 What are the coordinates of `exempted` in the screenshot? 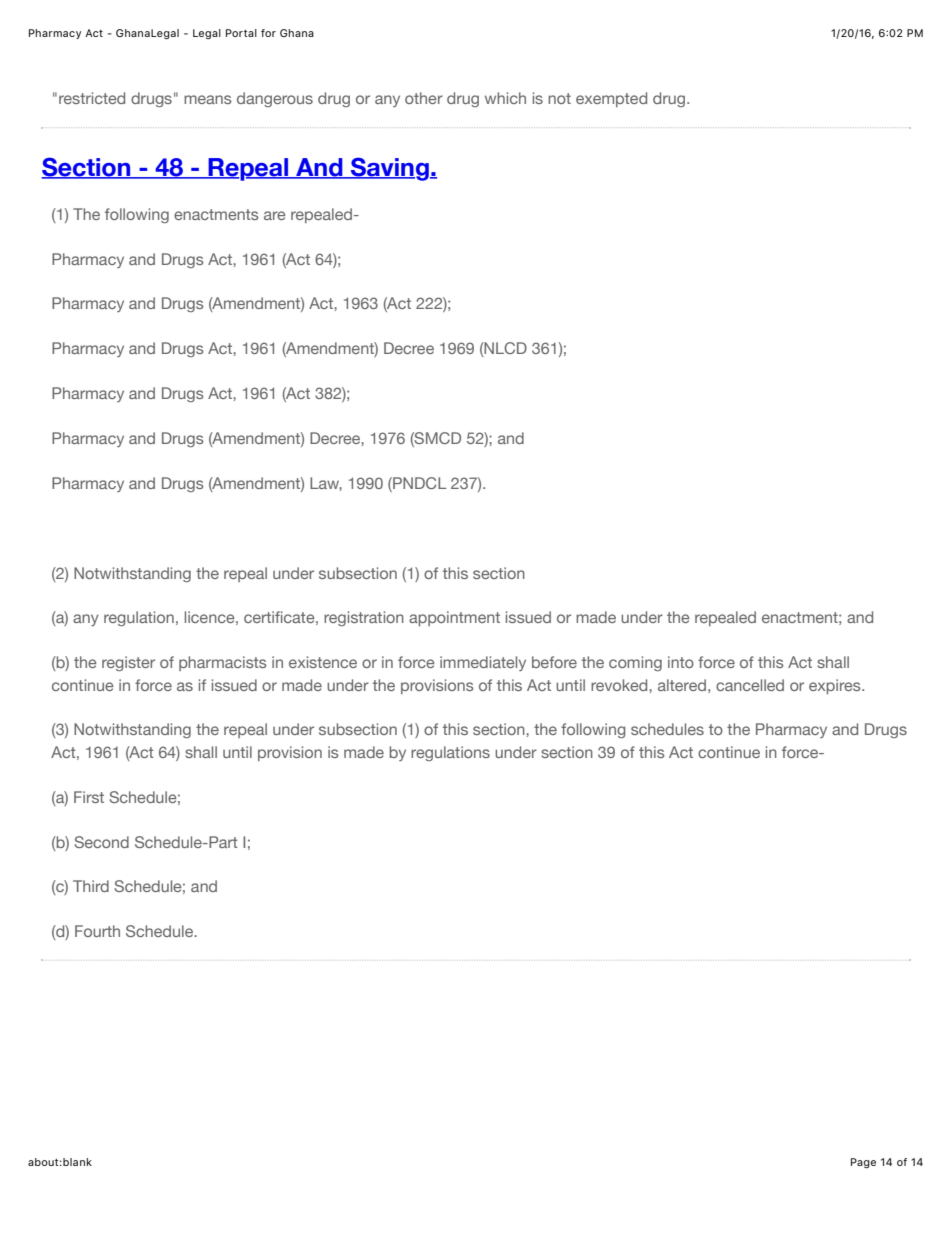 It's located at (611, 99).
